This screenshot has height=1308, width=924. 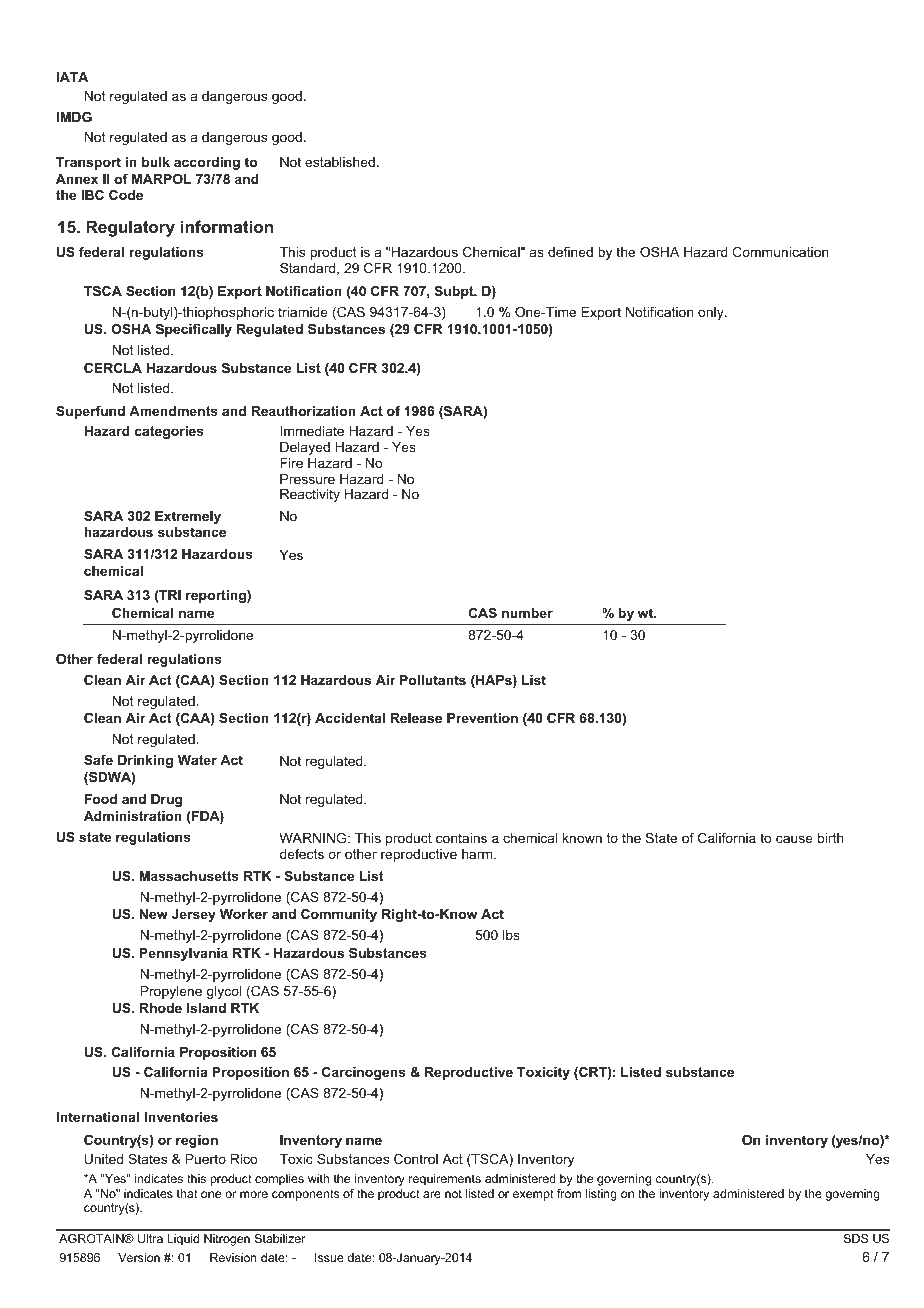 What do you see at coordinates (794, 839) in the screenshot?
I see `cause` at bounding box center [794, 839].
